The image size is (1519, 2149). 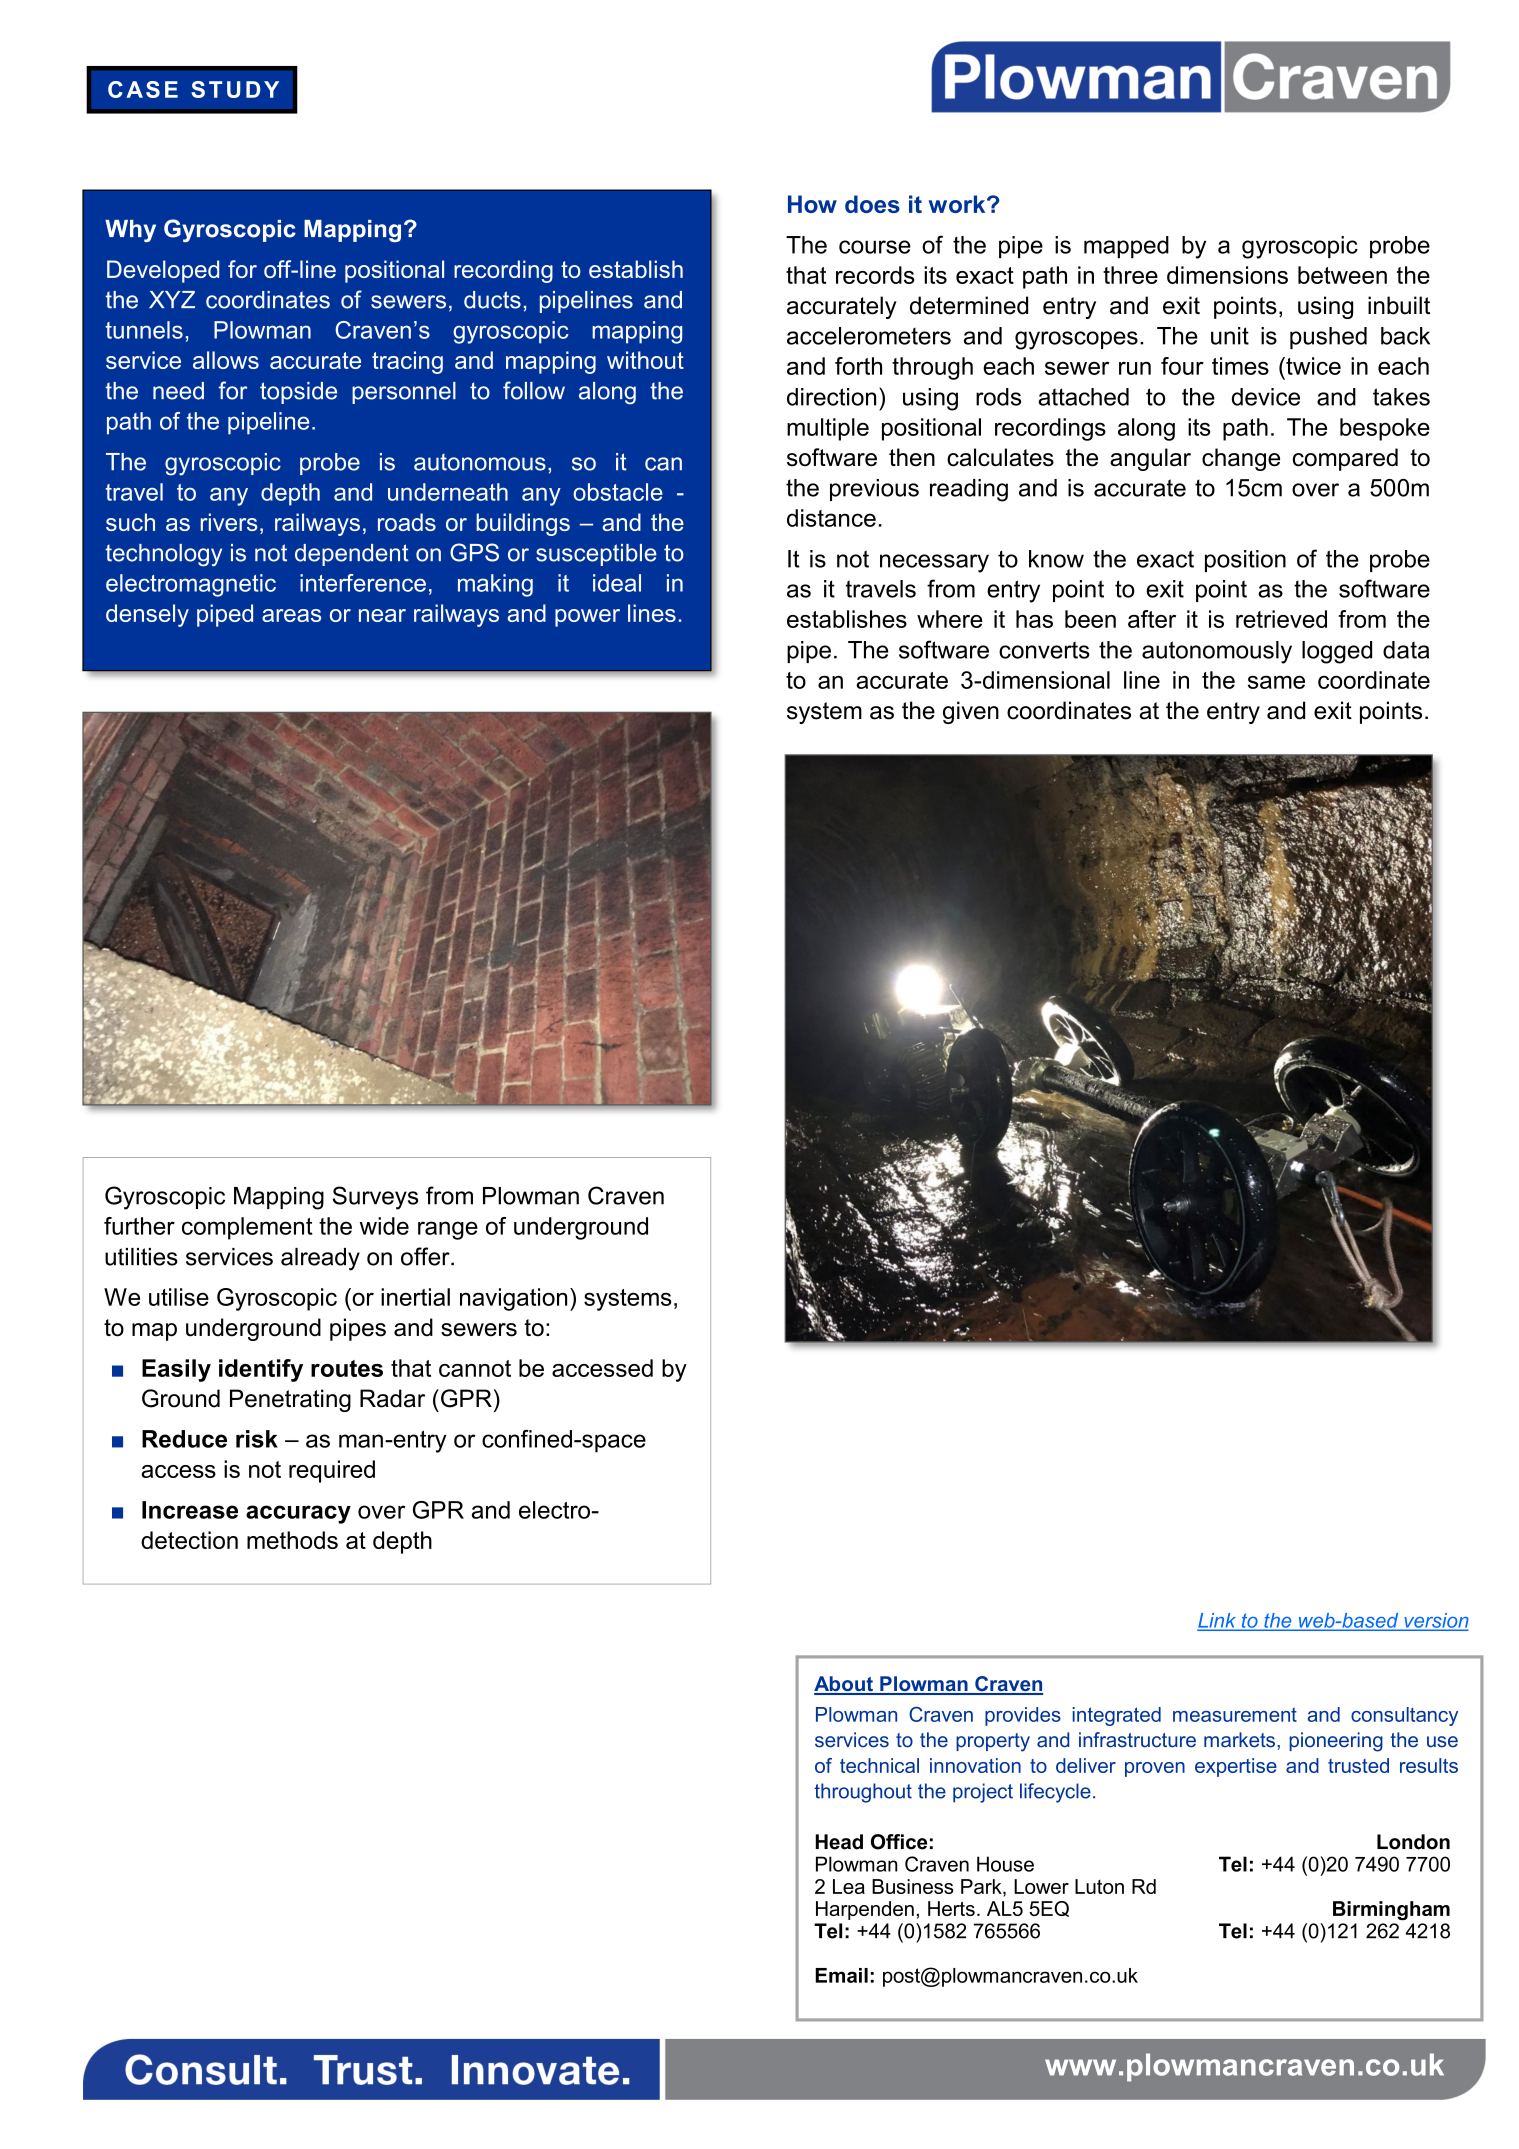 What do you see at coordinates (298, 1514) in the document?
I see `accuracy` at bounding box center [298, 1514].
